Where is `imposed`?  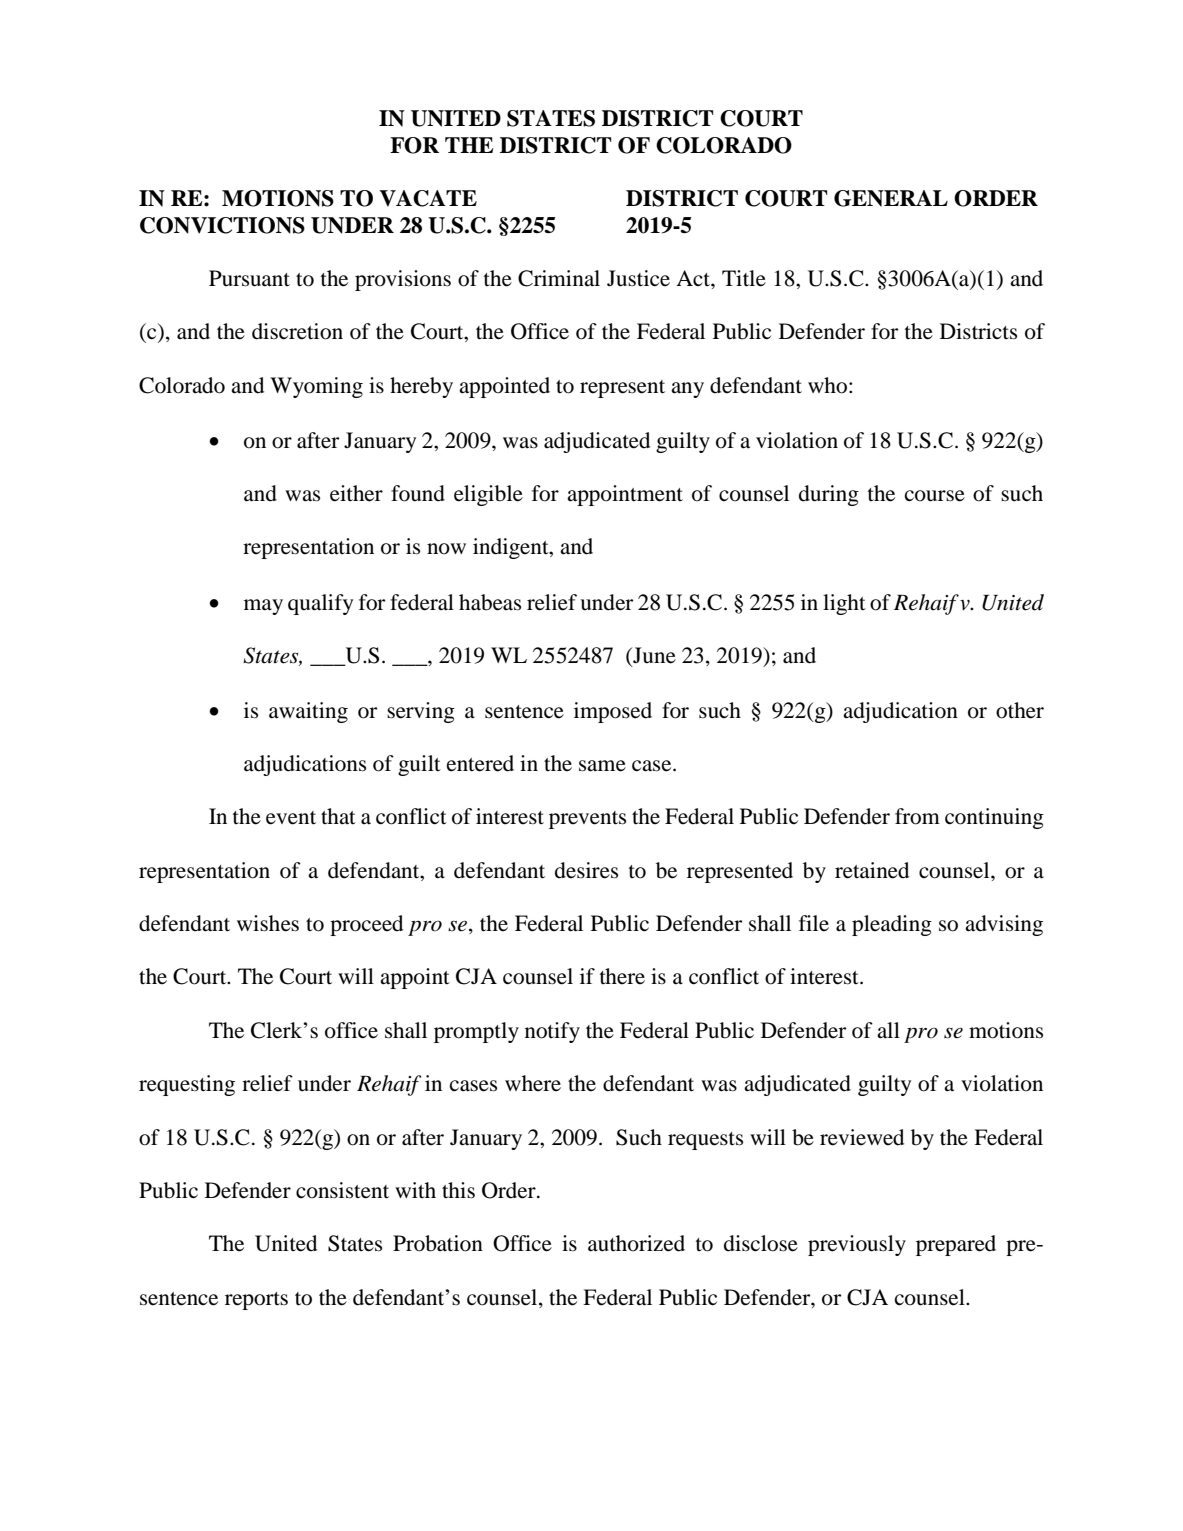
imposed is located at coordinates (613, 712).
